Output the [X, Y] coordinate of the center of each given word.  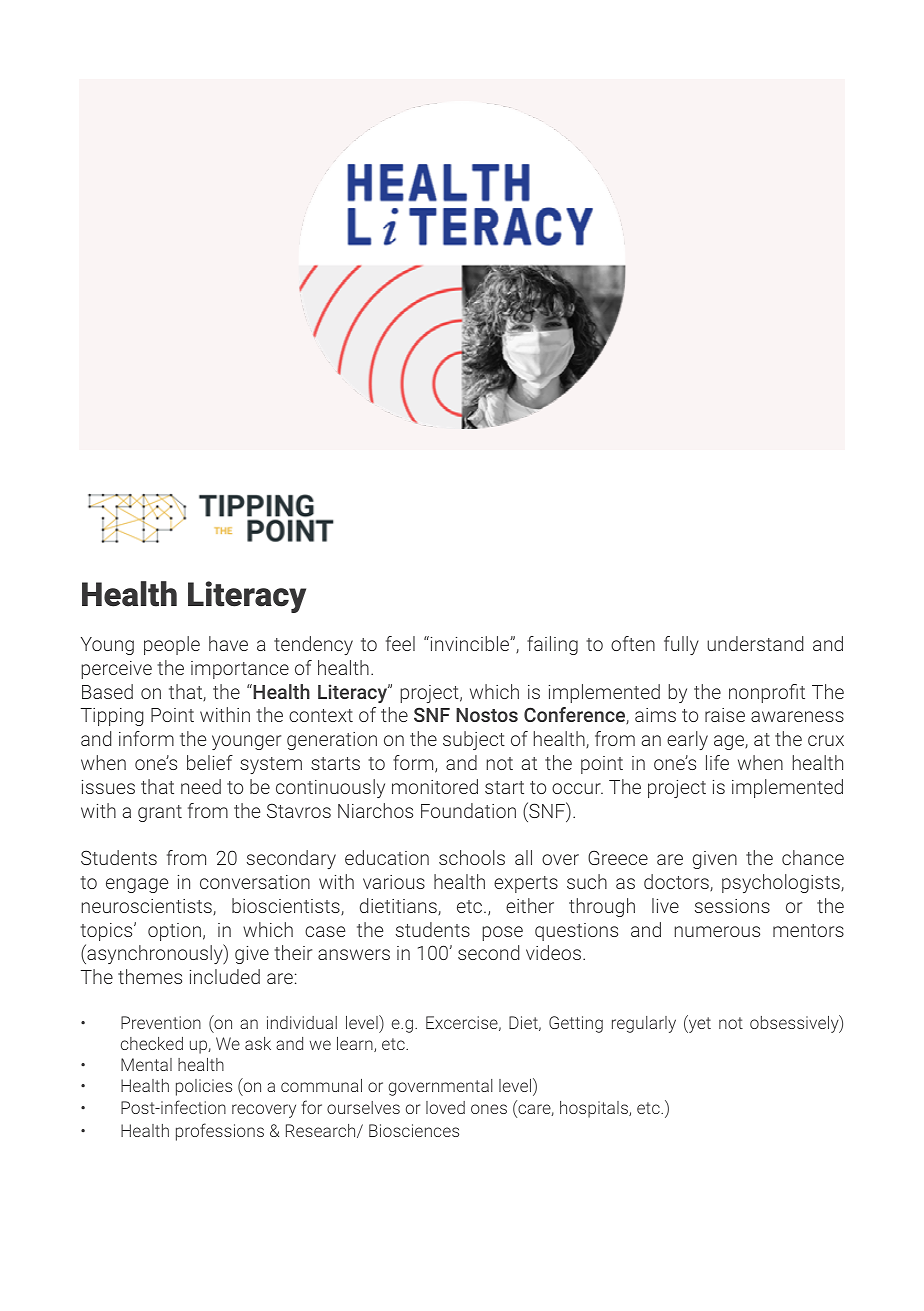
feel [400, 643]
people [172, 645]
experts [526, 884]
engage [137, 885]
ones [489, 1109]
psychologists [782, 883]
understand [755, 643]
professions [220, 1132]
